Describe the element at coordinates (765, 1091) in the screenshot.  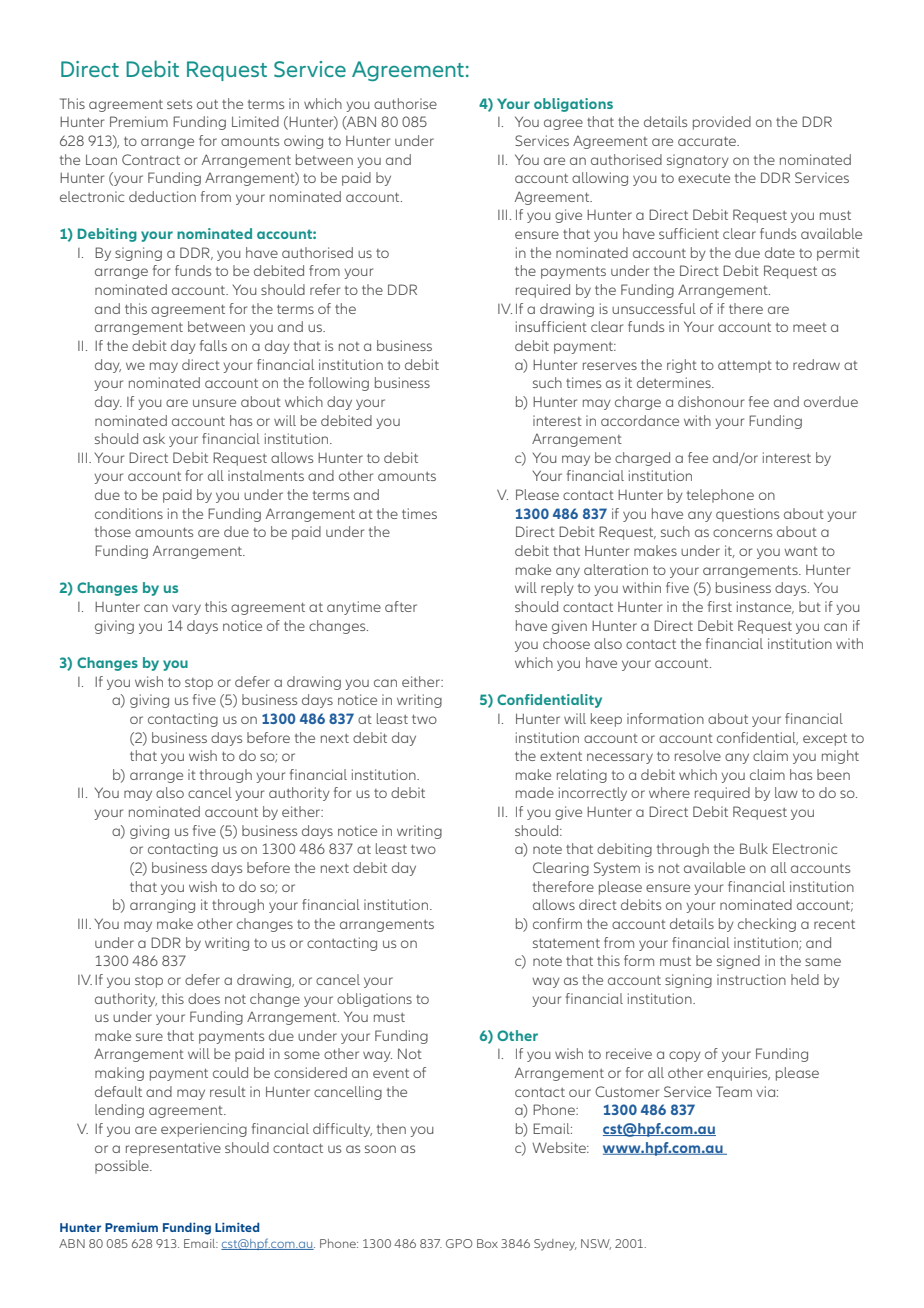
I see `via` at that location.
